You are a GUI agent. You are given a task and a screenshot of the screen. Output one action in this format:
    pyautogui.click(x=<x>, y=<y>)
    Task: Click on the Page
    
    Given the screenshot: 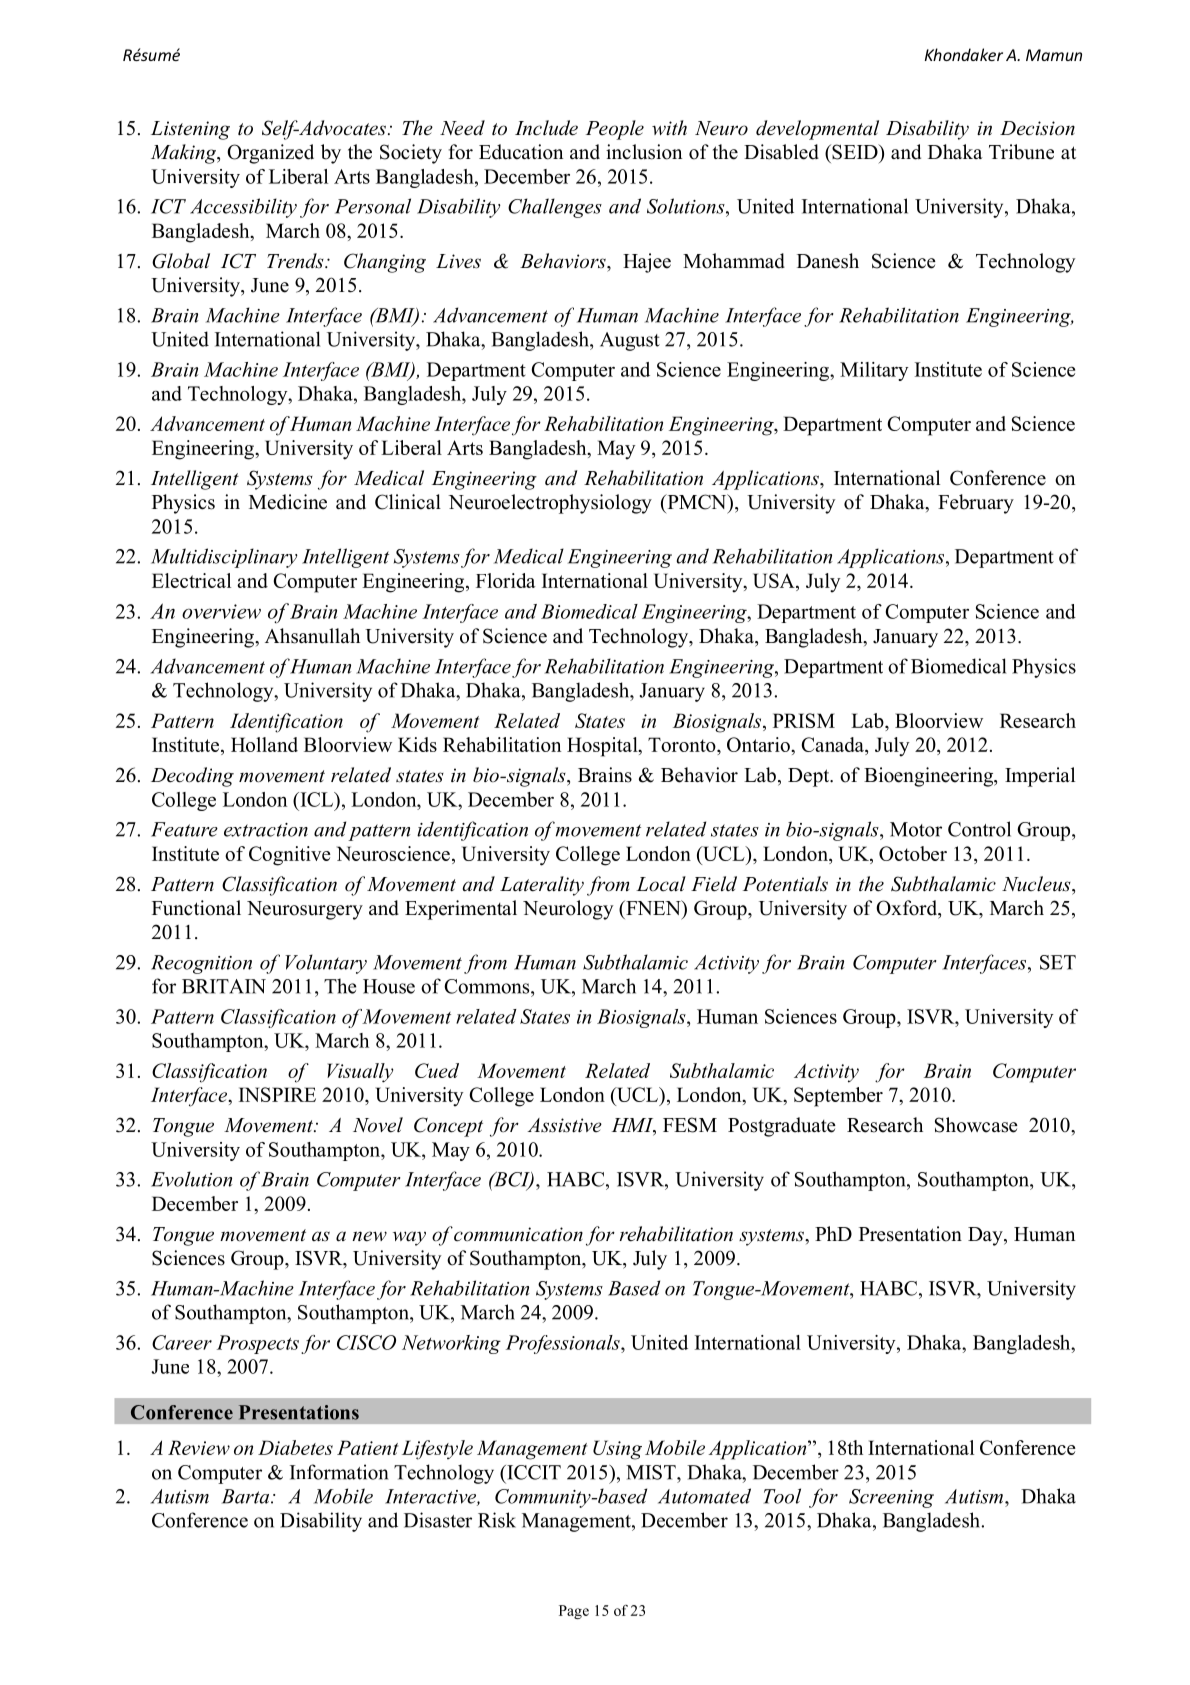 What is the action you would take?
    pyautogui.click(x=574, y=1612)
